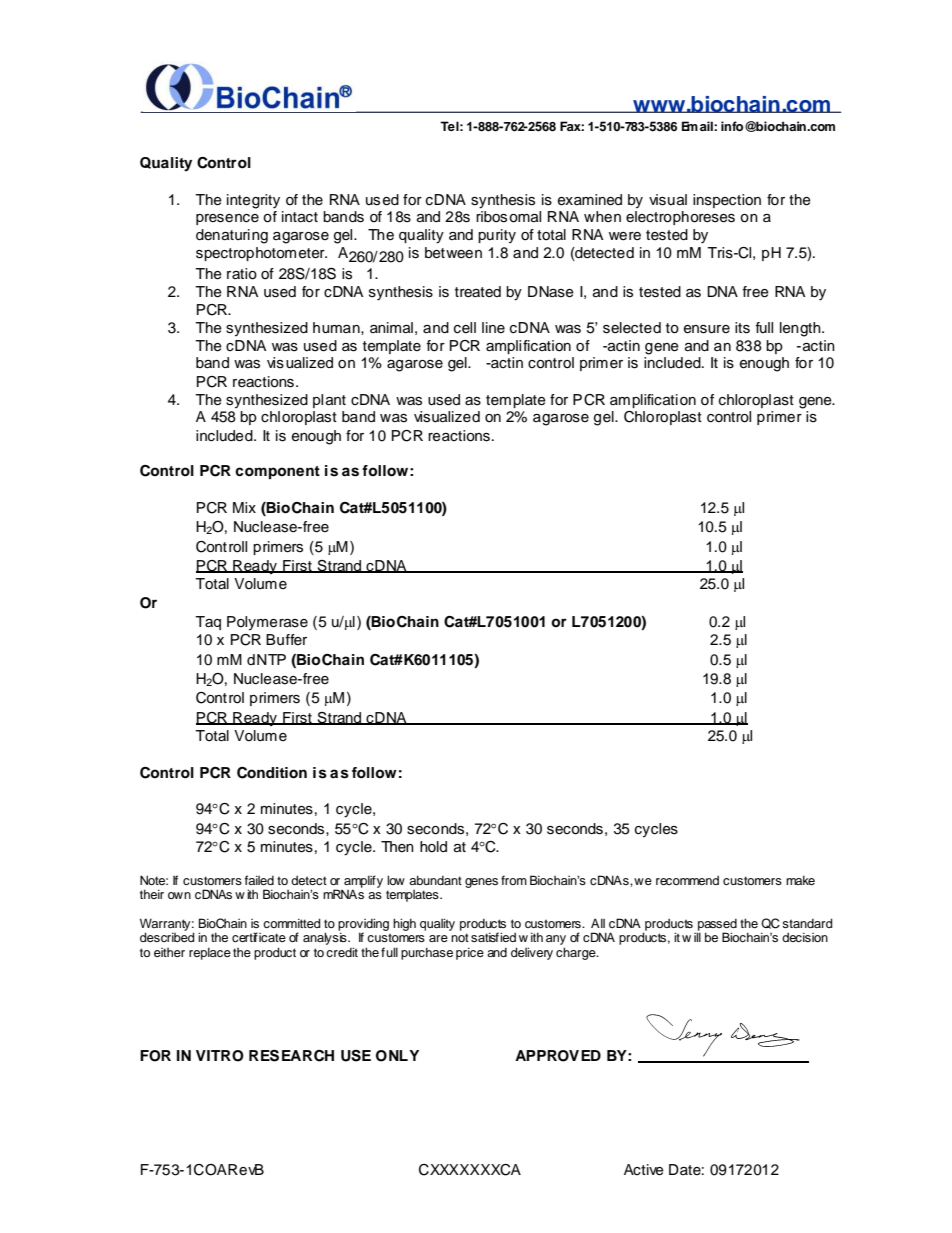 The height and width of the image is (1233, 952). Describe the element at coordinates (727, 201) in the image. I see `inspection` at that location.
